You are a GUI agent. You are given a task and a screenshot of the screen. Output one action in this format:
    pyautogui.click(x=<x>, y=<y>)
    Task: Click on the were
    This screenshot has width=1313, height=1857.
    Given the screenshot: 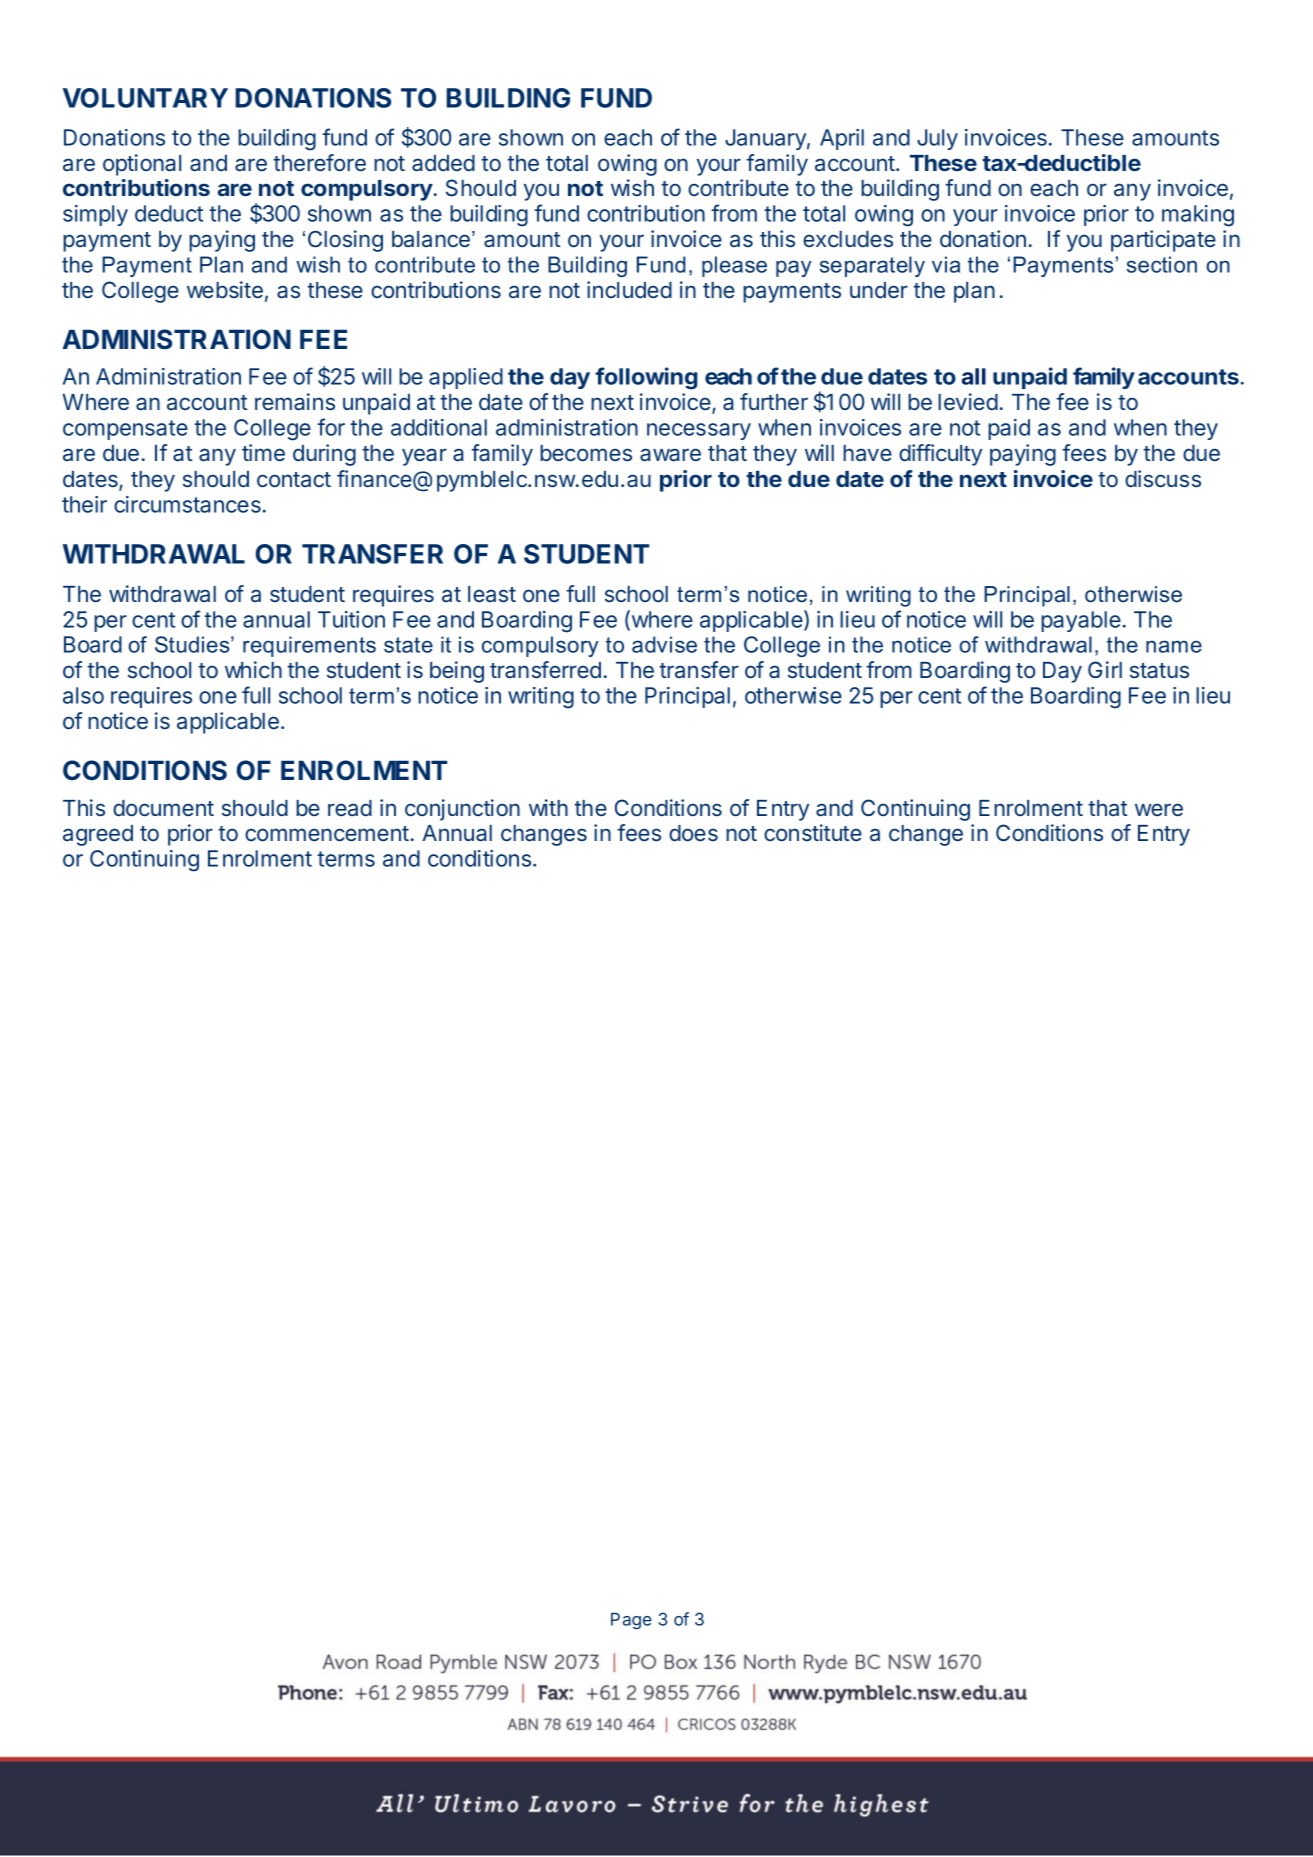 What is the action you would take?
    pyautogui.click(x=1159, y=809)
